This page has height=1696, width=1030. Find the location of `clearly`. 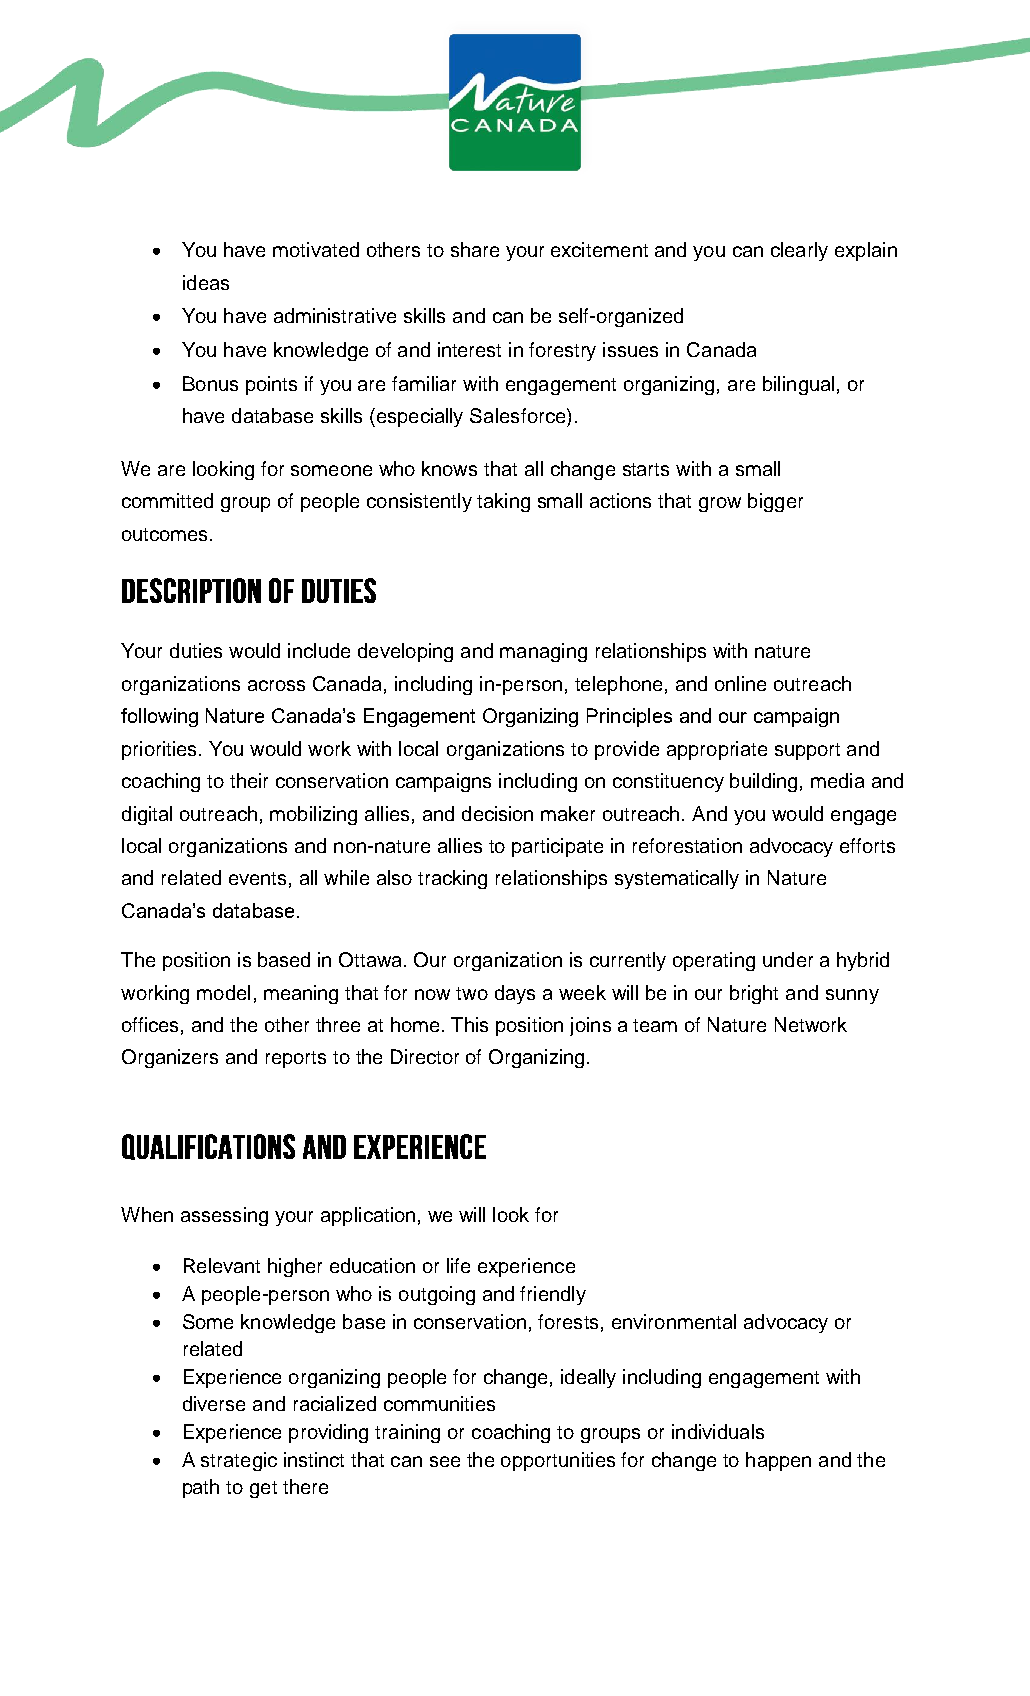

clearly is located at coordinates (799, 251).
